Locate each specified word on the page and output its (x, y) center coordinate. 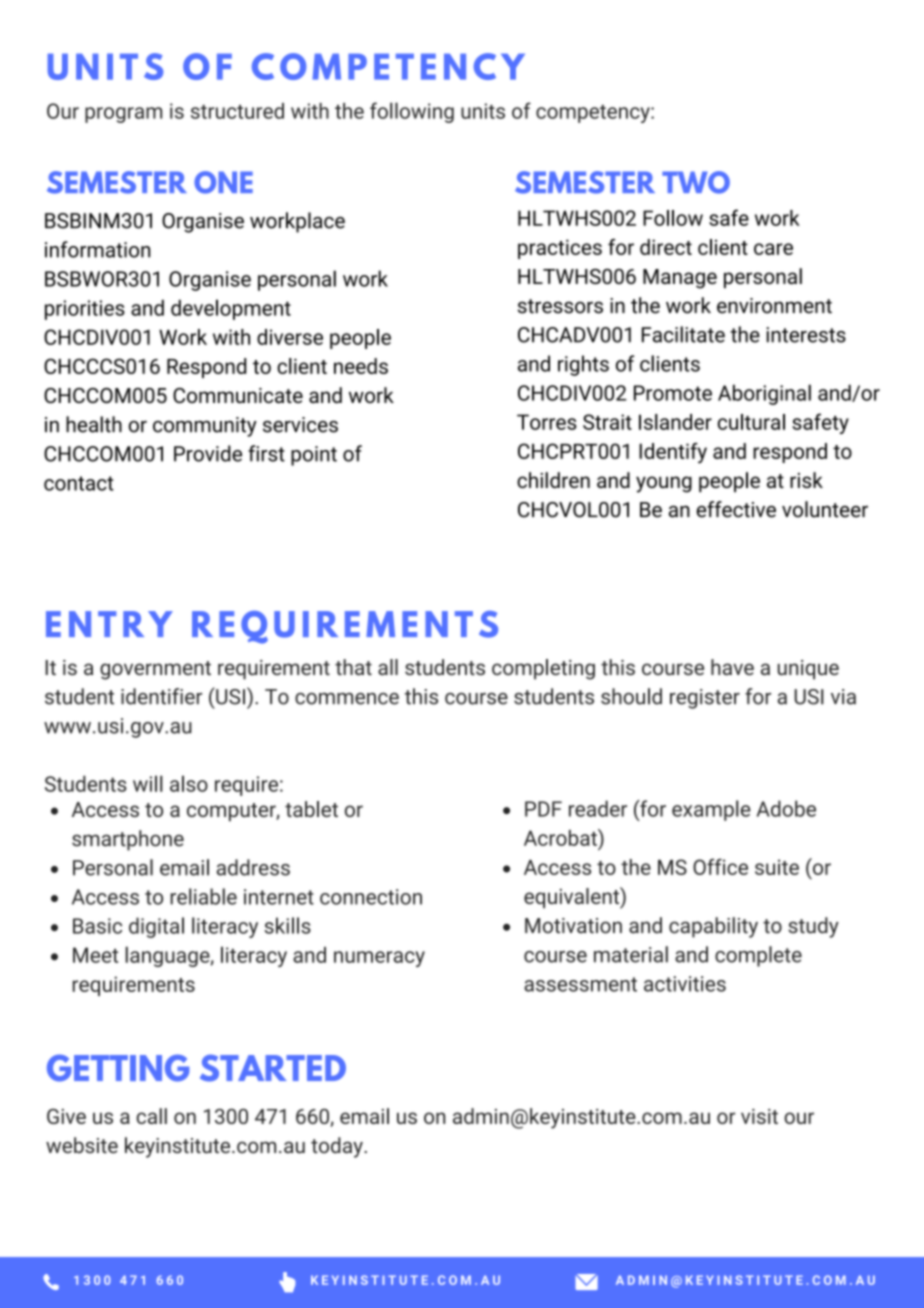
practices (560, 249)
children (553, 480)
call (151, 1116)
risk (806, 480)
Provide (208, 453)
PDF (543, 809)
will (148, 783)
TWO (696, 182)
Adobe (786, 808)
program (123, 115)
